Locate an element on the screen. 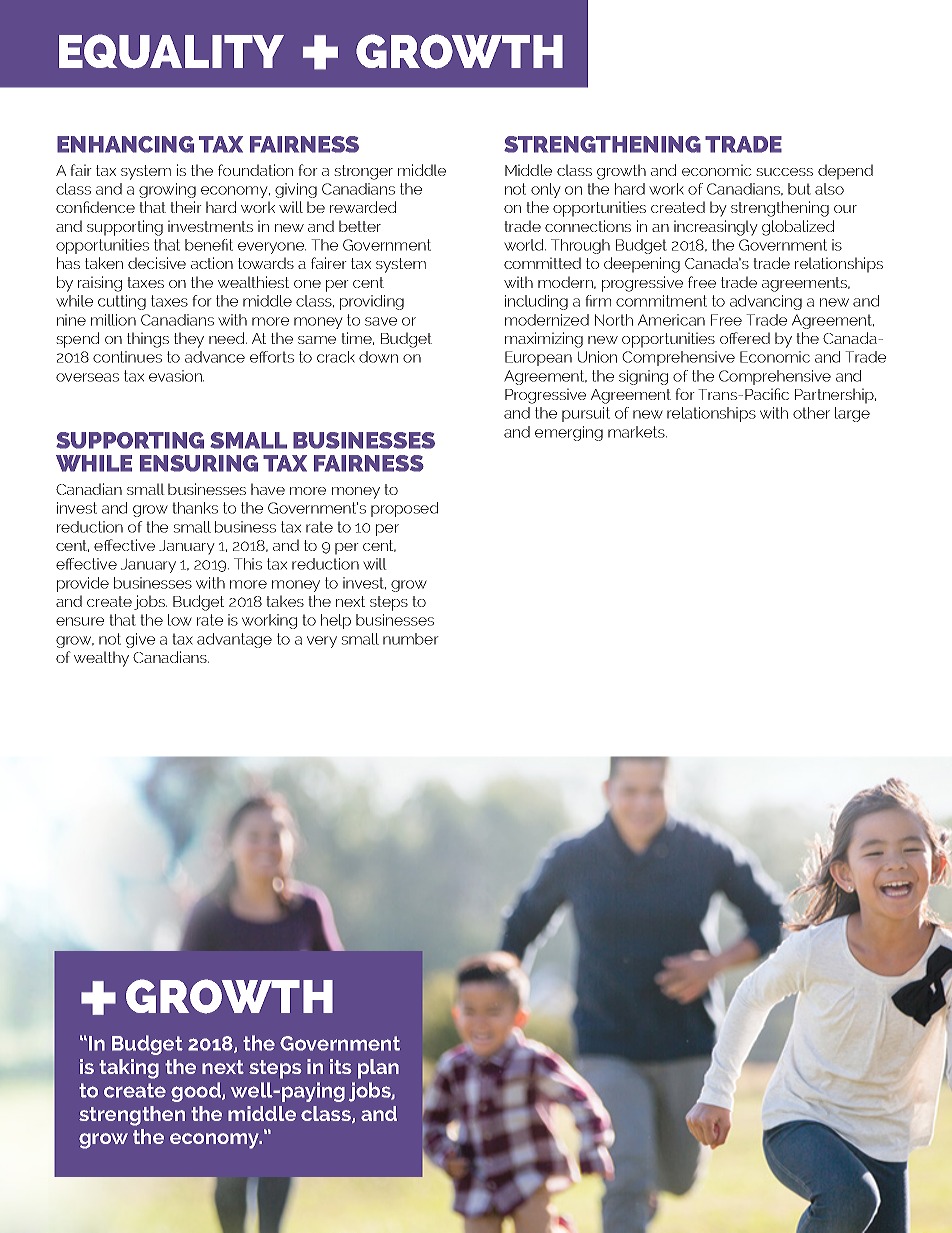  evasion is located at coordinates (176, 376).
